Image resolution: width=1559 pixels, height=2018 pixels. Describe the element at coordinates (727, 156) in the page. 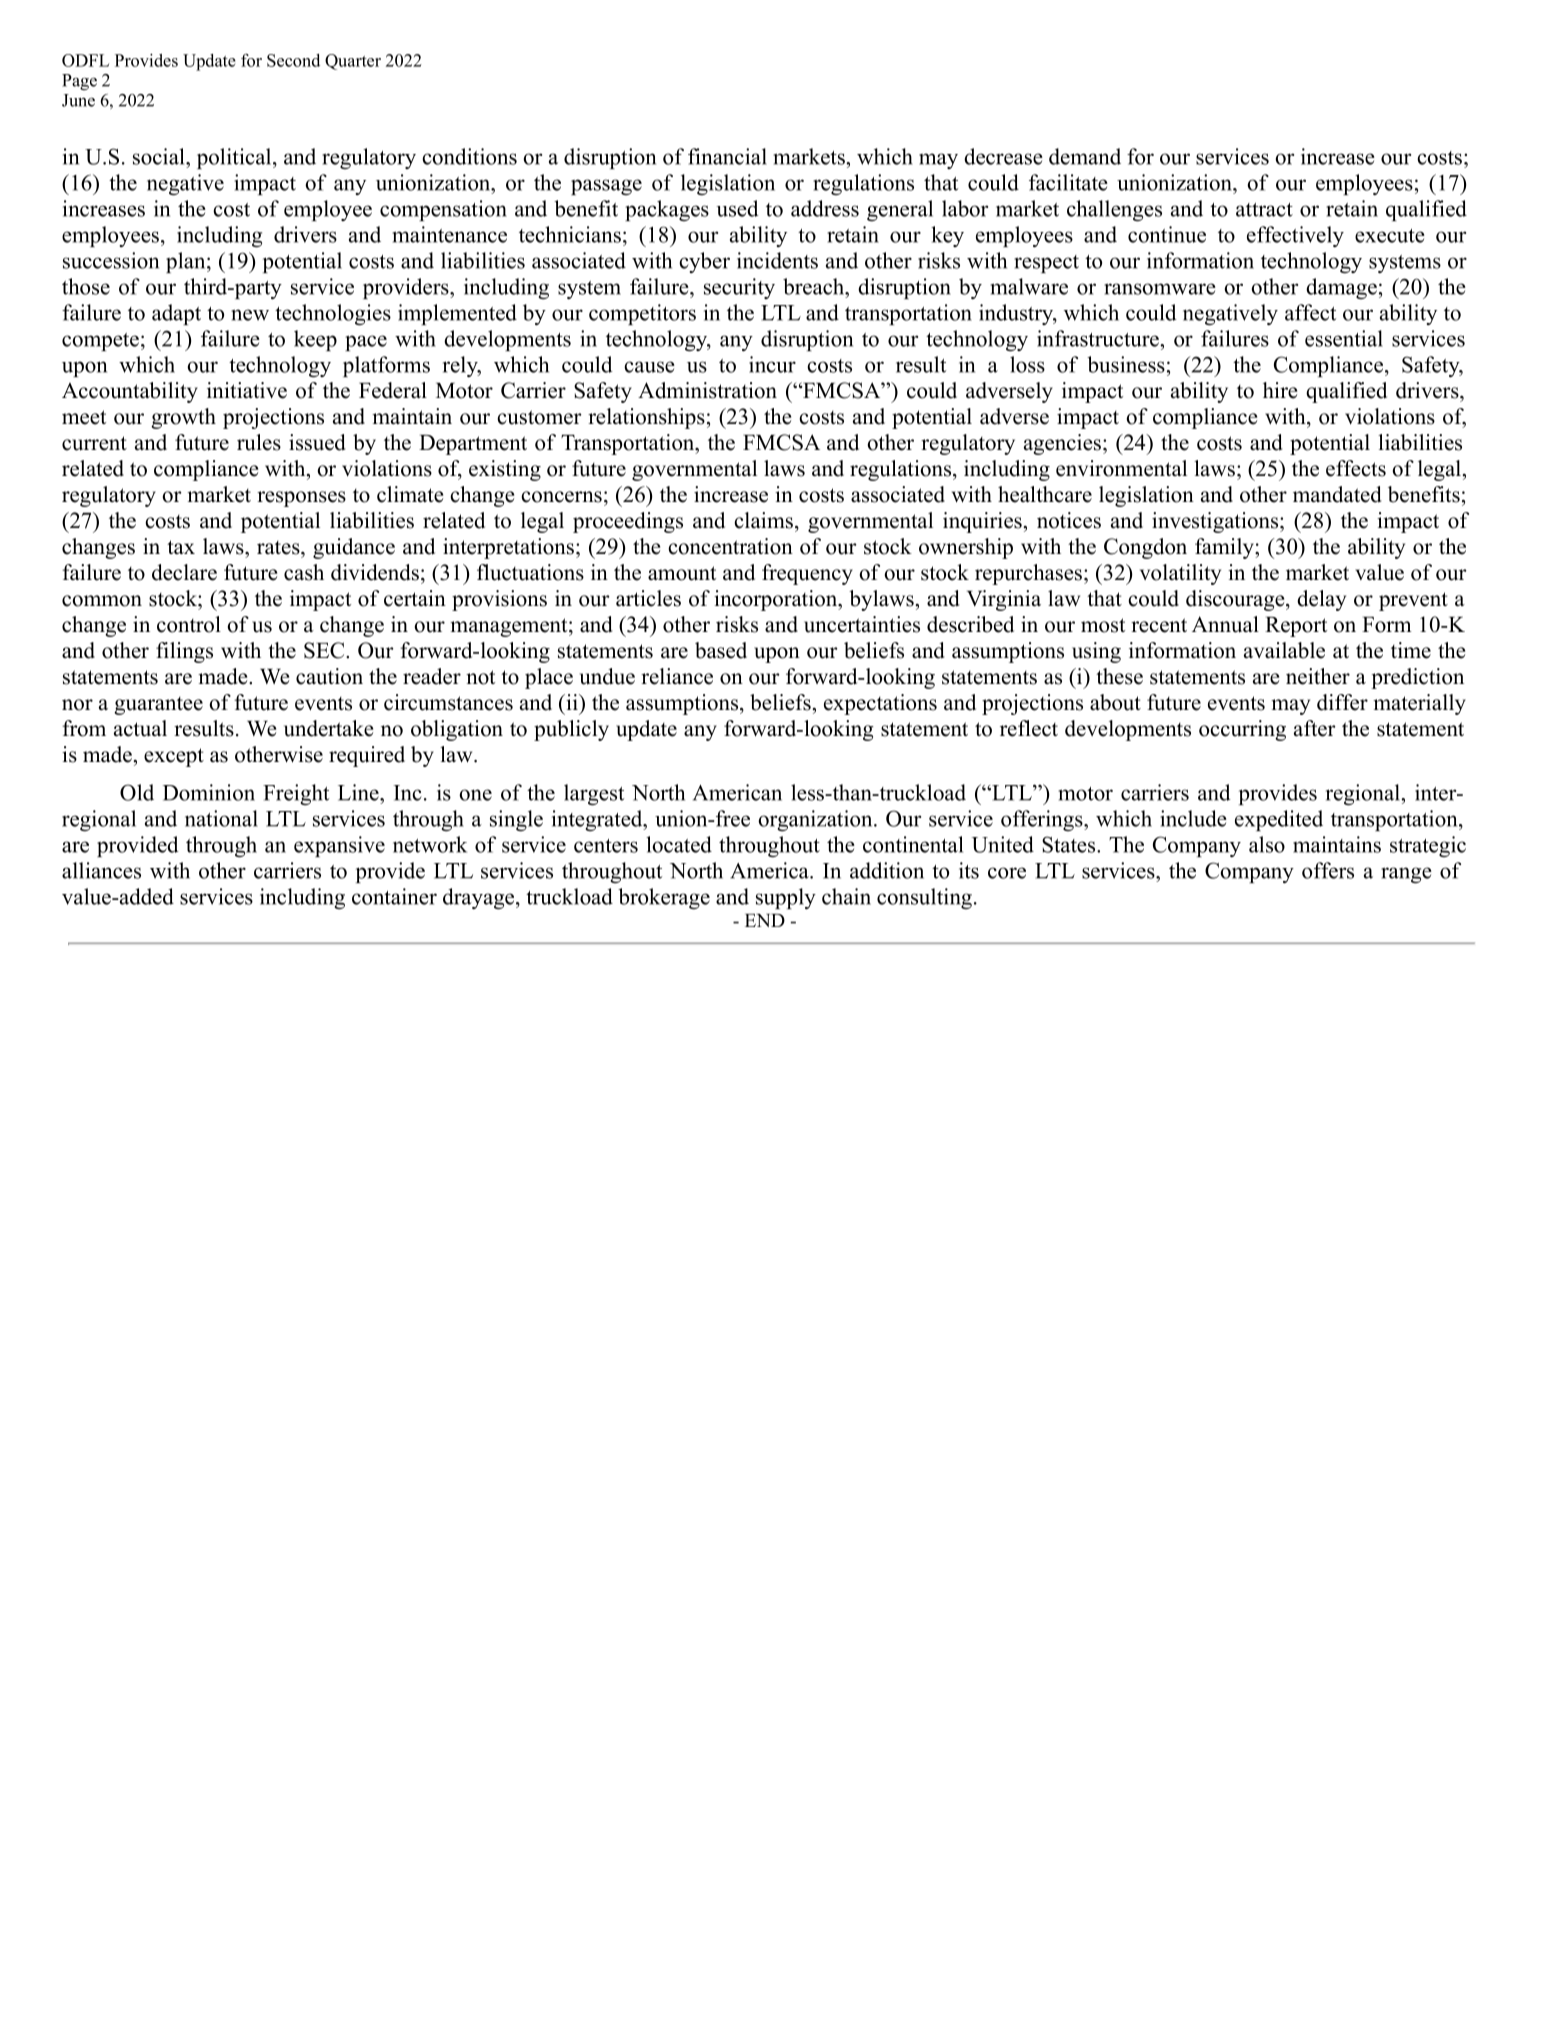

I see `financial` at that location.
